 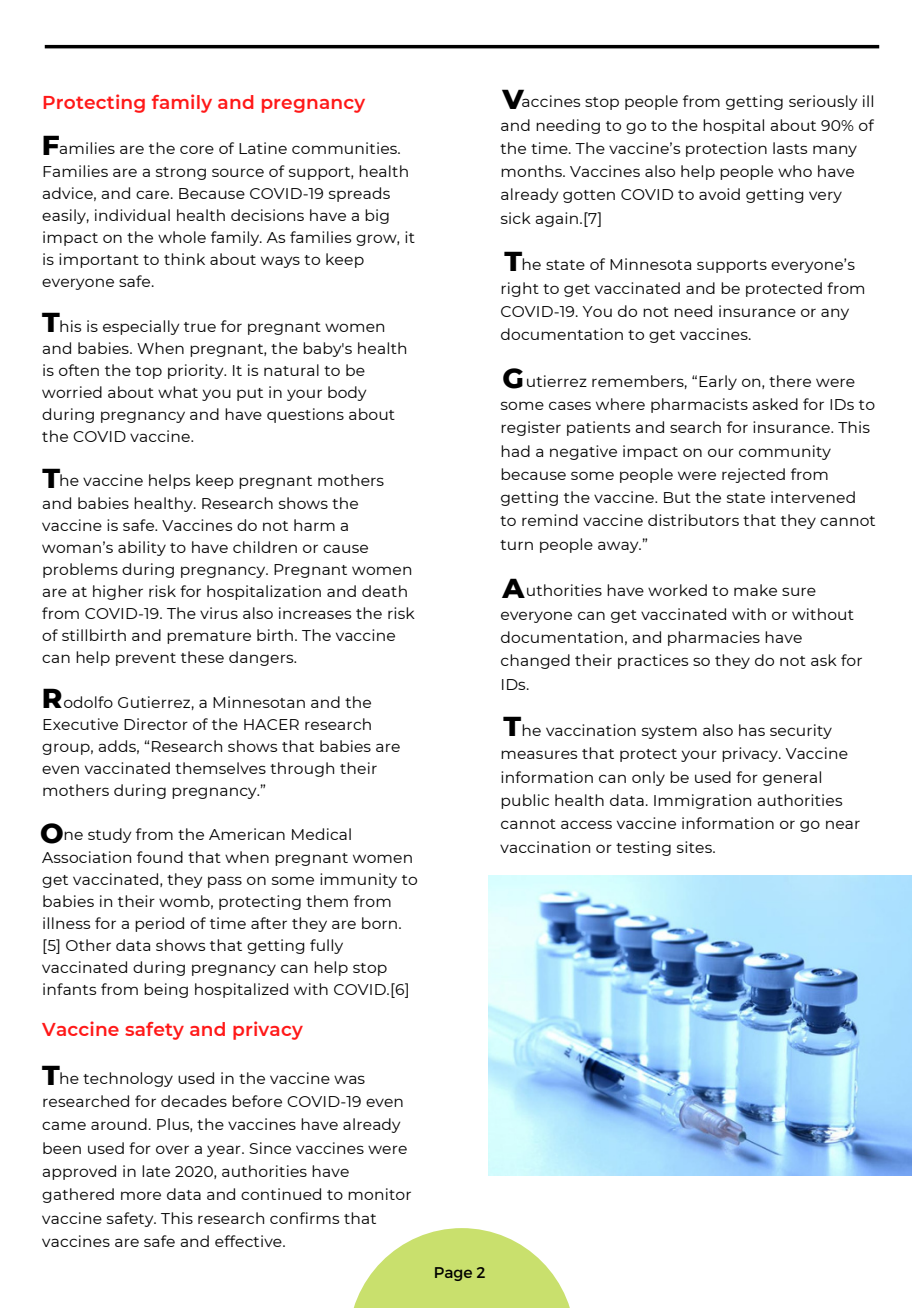 I want to click on Page, so click(x=453, y=1274).
